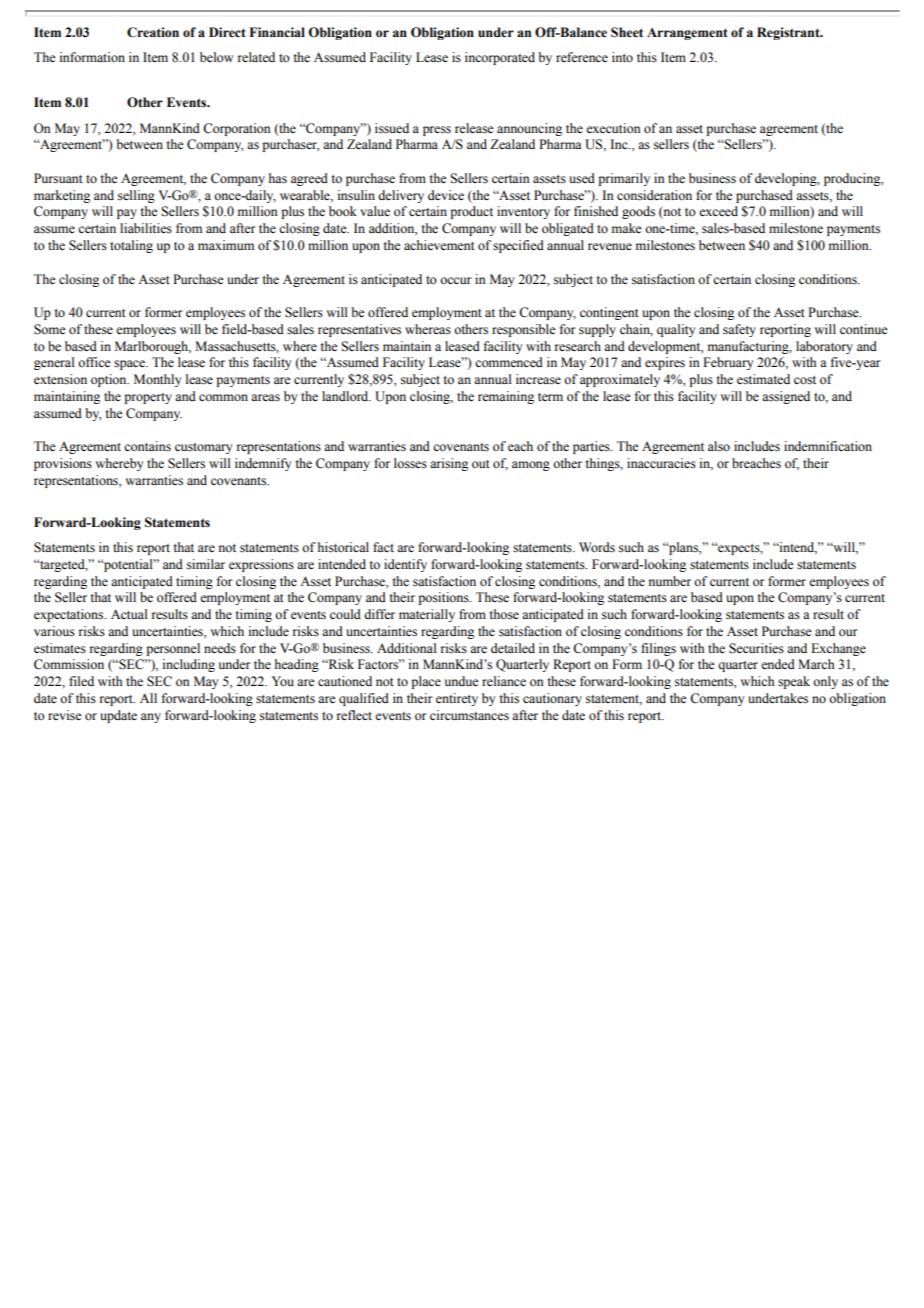  Describe the element at coordinates (157, 380) in the screenshot. I see `Monthly` at that location.
